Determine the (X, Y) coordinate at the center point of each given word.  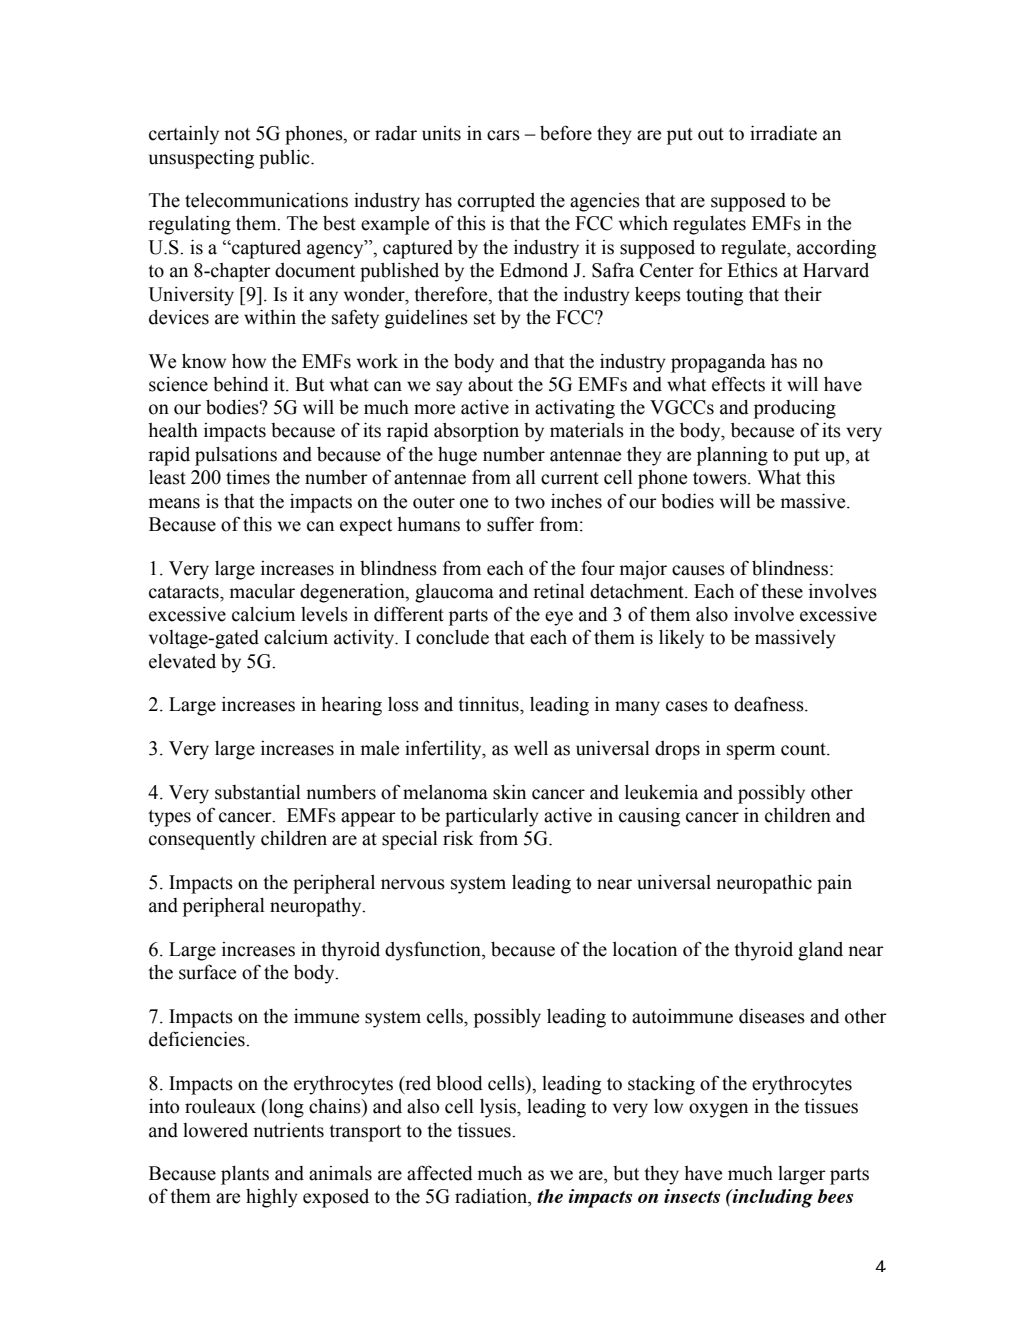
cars (503, 135)
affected (440, 1173)
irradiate (783, 133)
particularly (492, 817)
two (530, 502)
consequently (202, 840)
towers (721, 478)
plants (245, 1175)
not (237, 134)
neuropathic (764, 884)
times (248, 477)
